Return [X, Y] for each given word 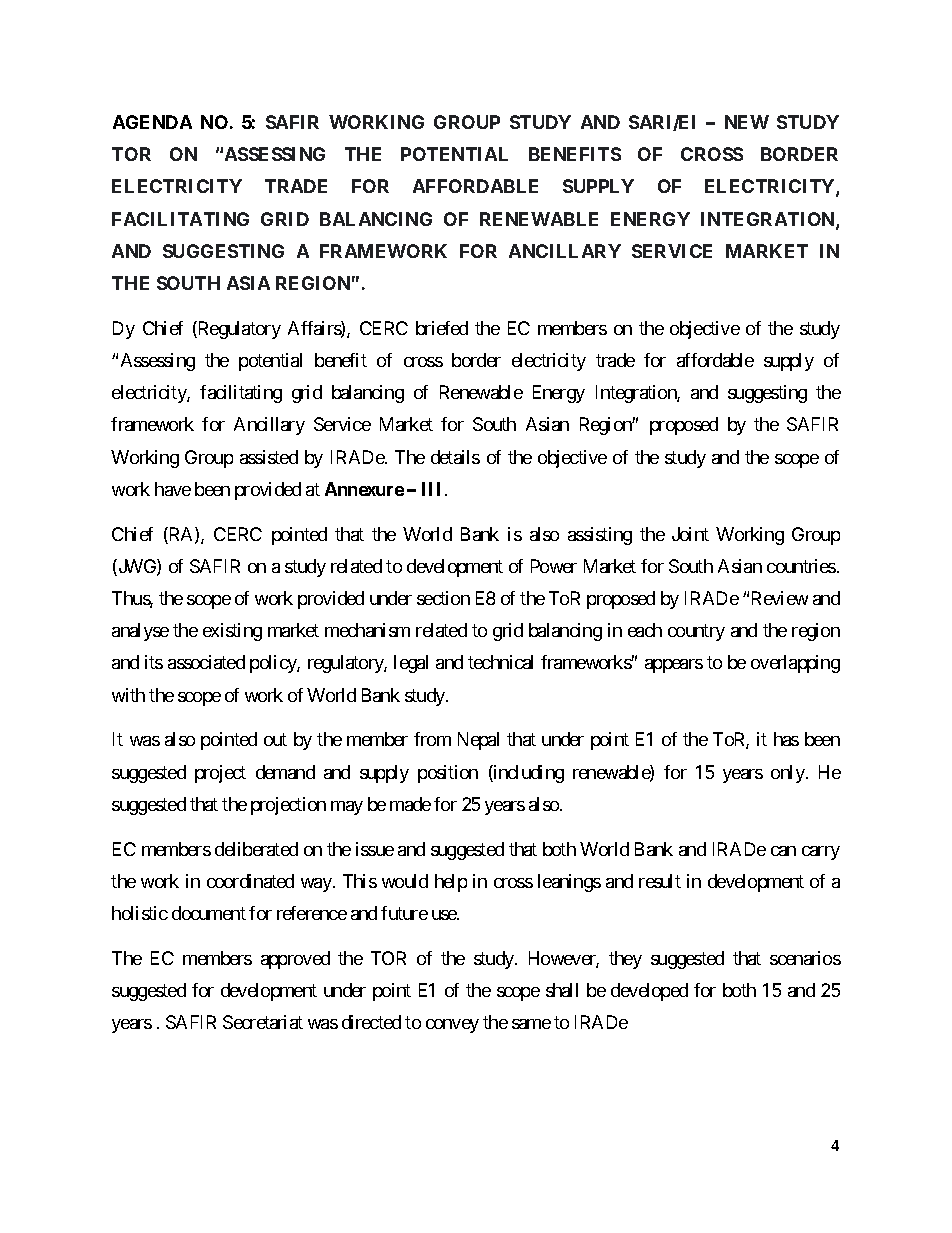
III [431, 489]
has [786, 739]
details [455, 457]
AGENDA [152, 122]
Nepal [478, 741]
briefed [442, 328]
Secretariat [263, 1022]
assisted [269, 457]
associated [206, 662]
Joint [690, 534]
